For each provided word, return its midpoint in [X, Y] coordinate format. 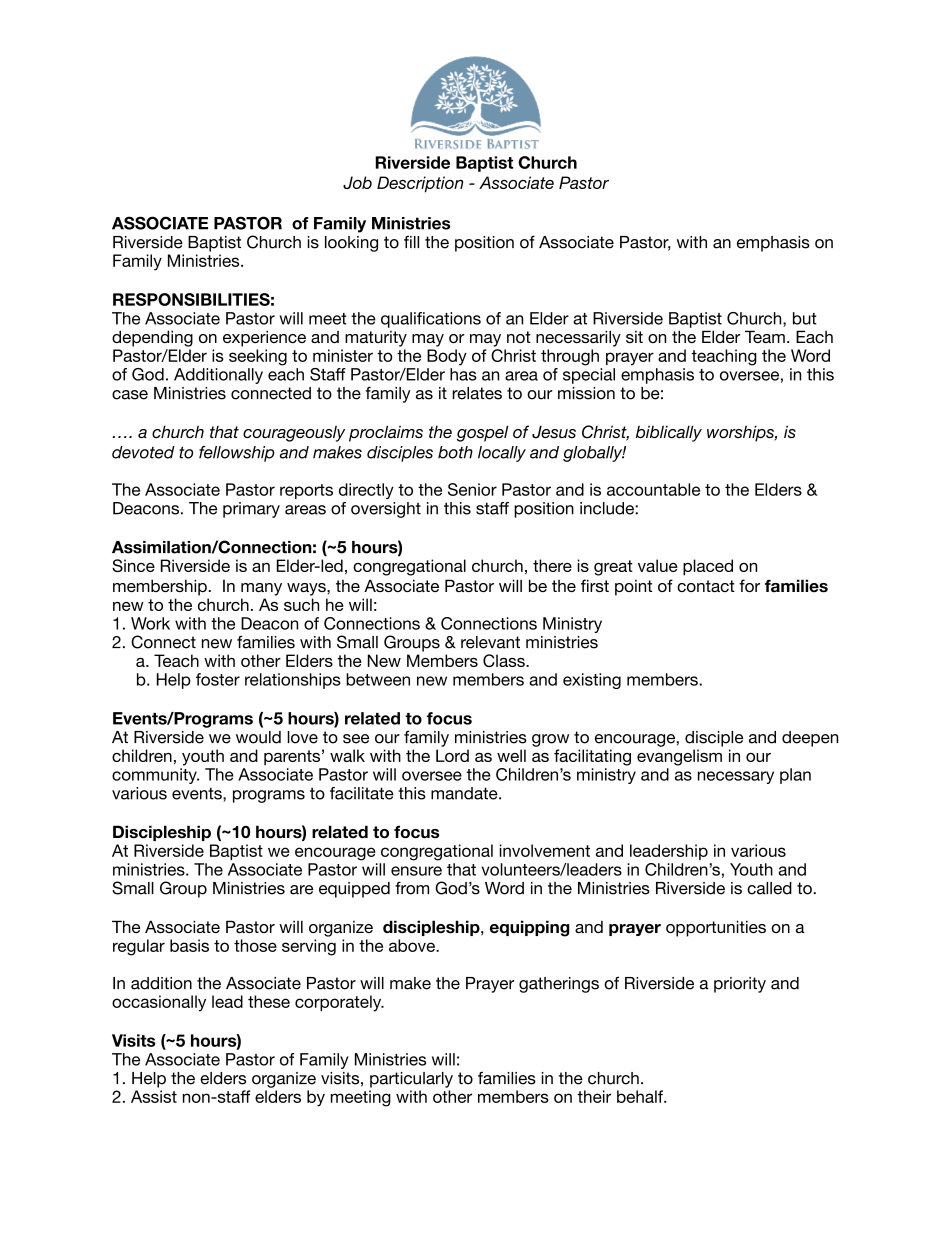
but [805, 318]
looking [351, 244]
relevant [490, 642]
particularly [411, 1080]
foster [218, 679]
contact [706, 586]
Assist [154, 1096]
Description [420, 184]
